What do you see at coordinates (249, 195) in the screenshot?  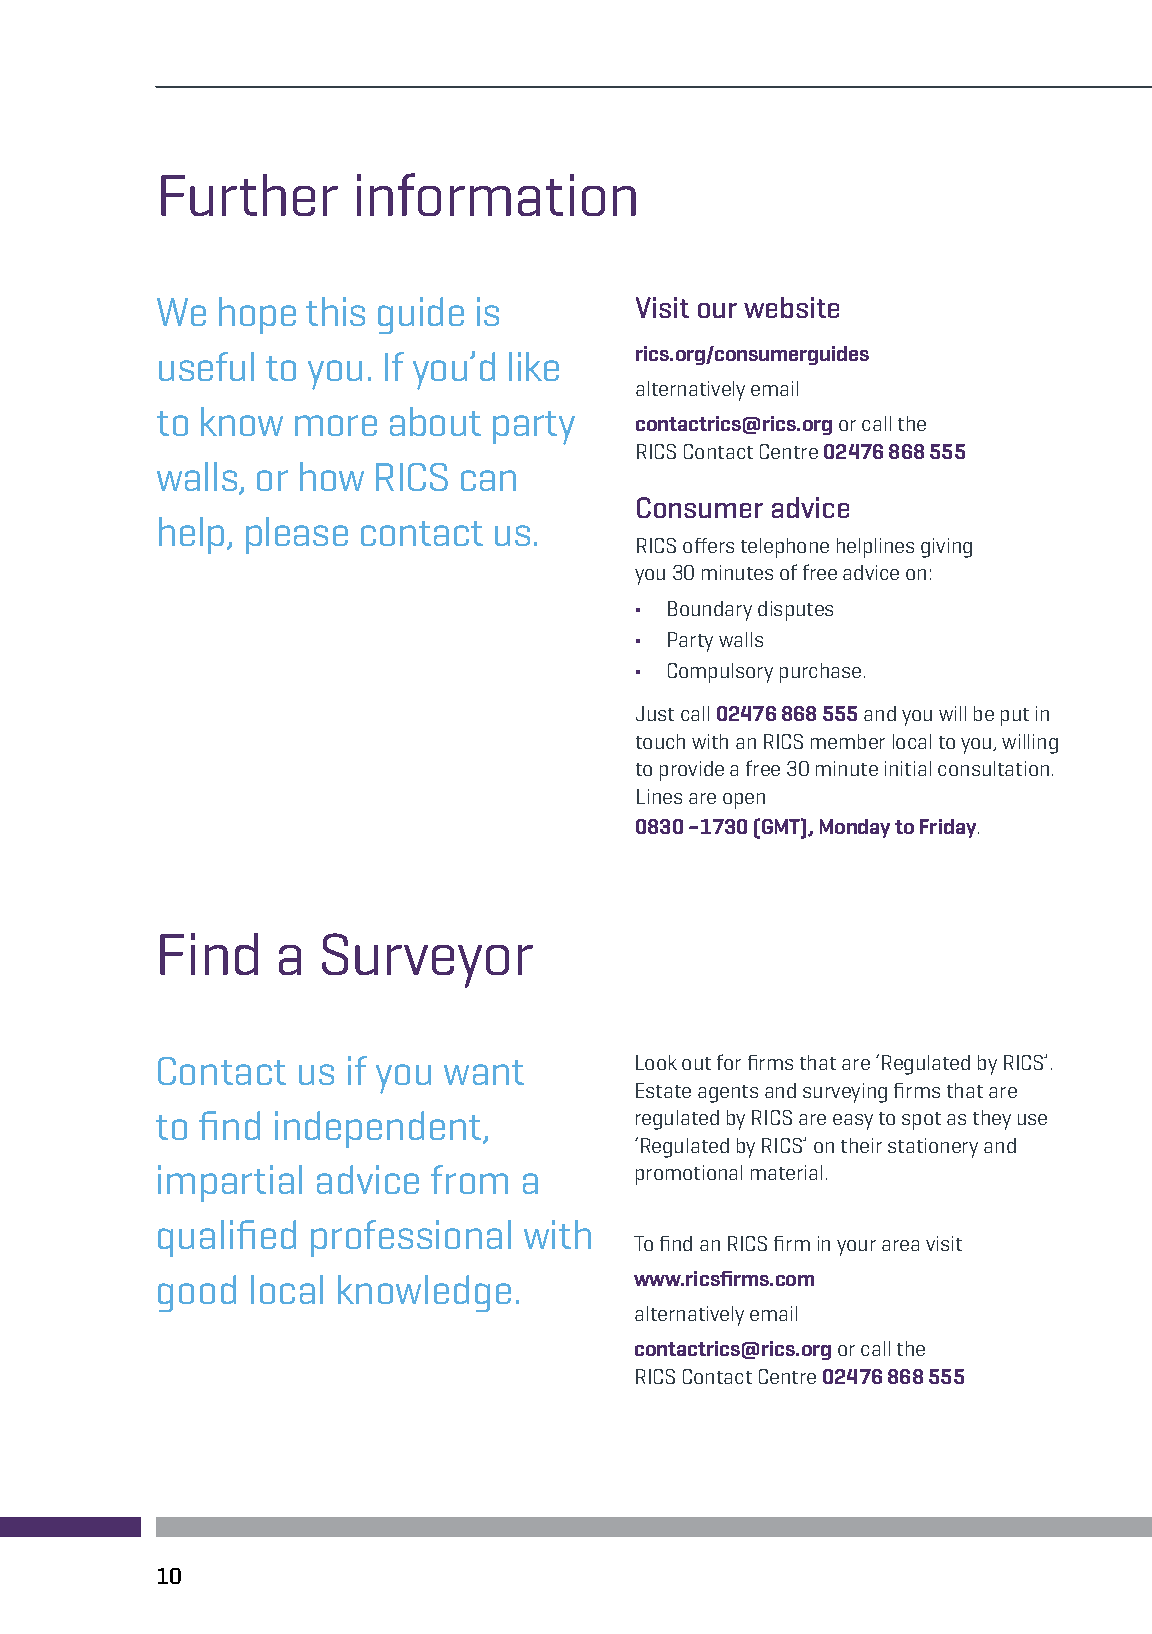 I see `Further` at bounding box center [249, 195].
